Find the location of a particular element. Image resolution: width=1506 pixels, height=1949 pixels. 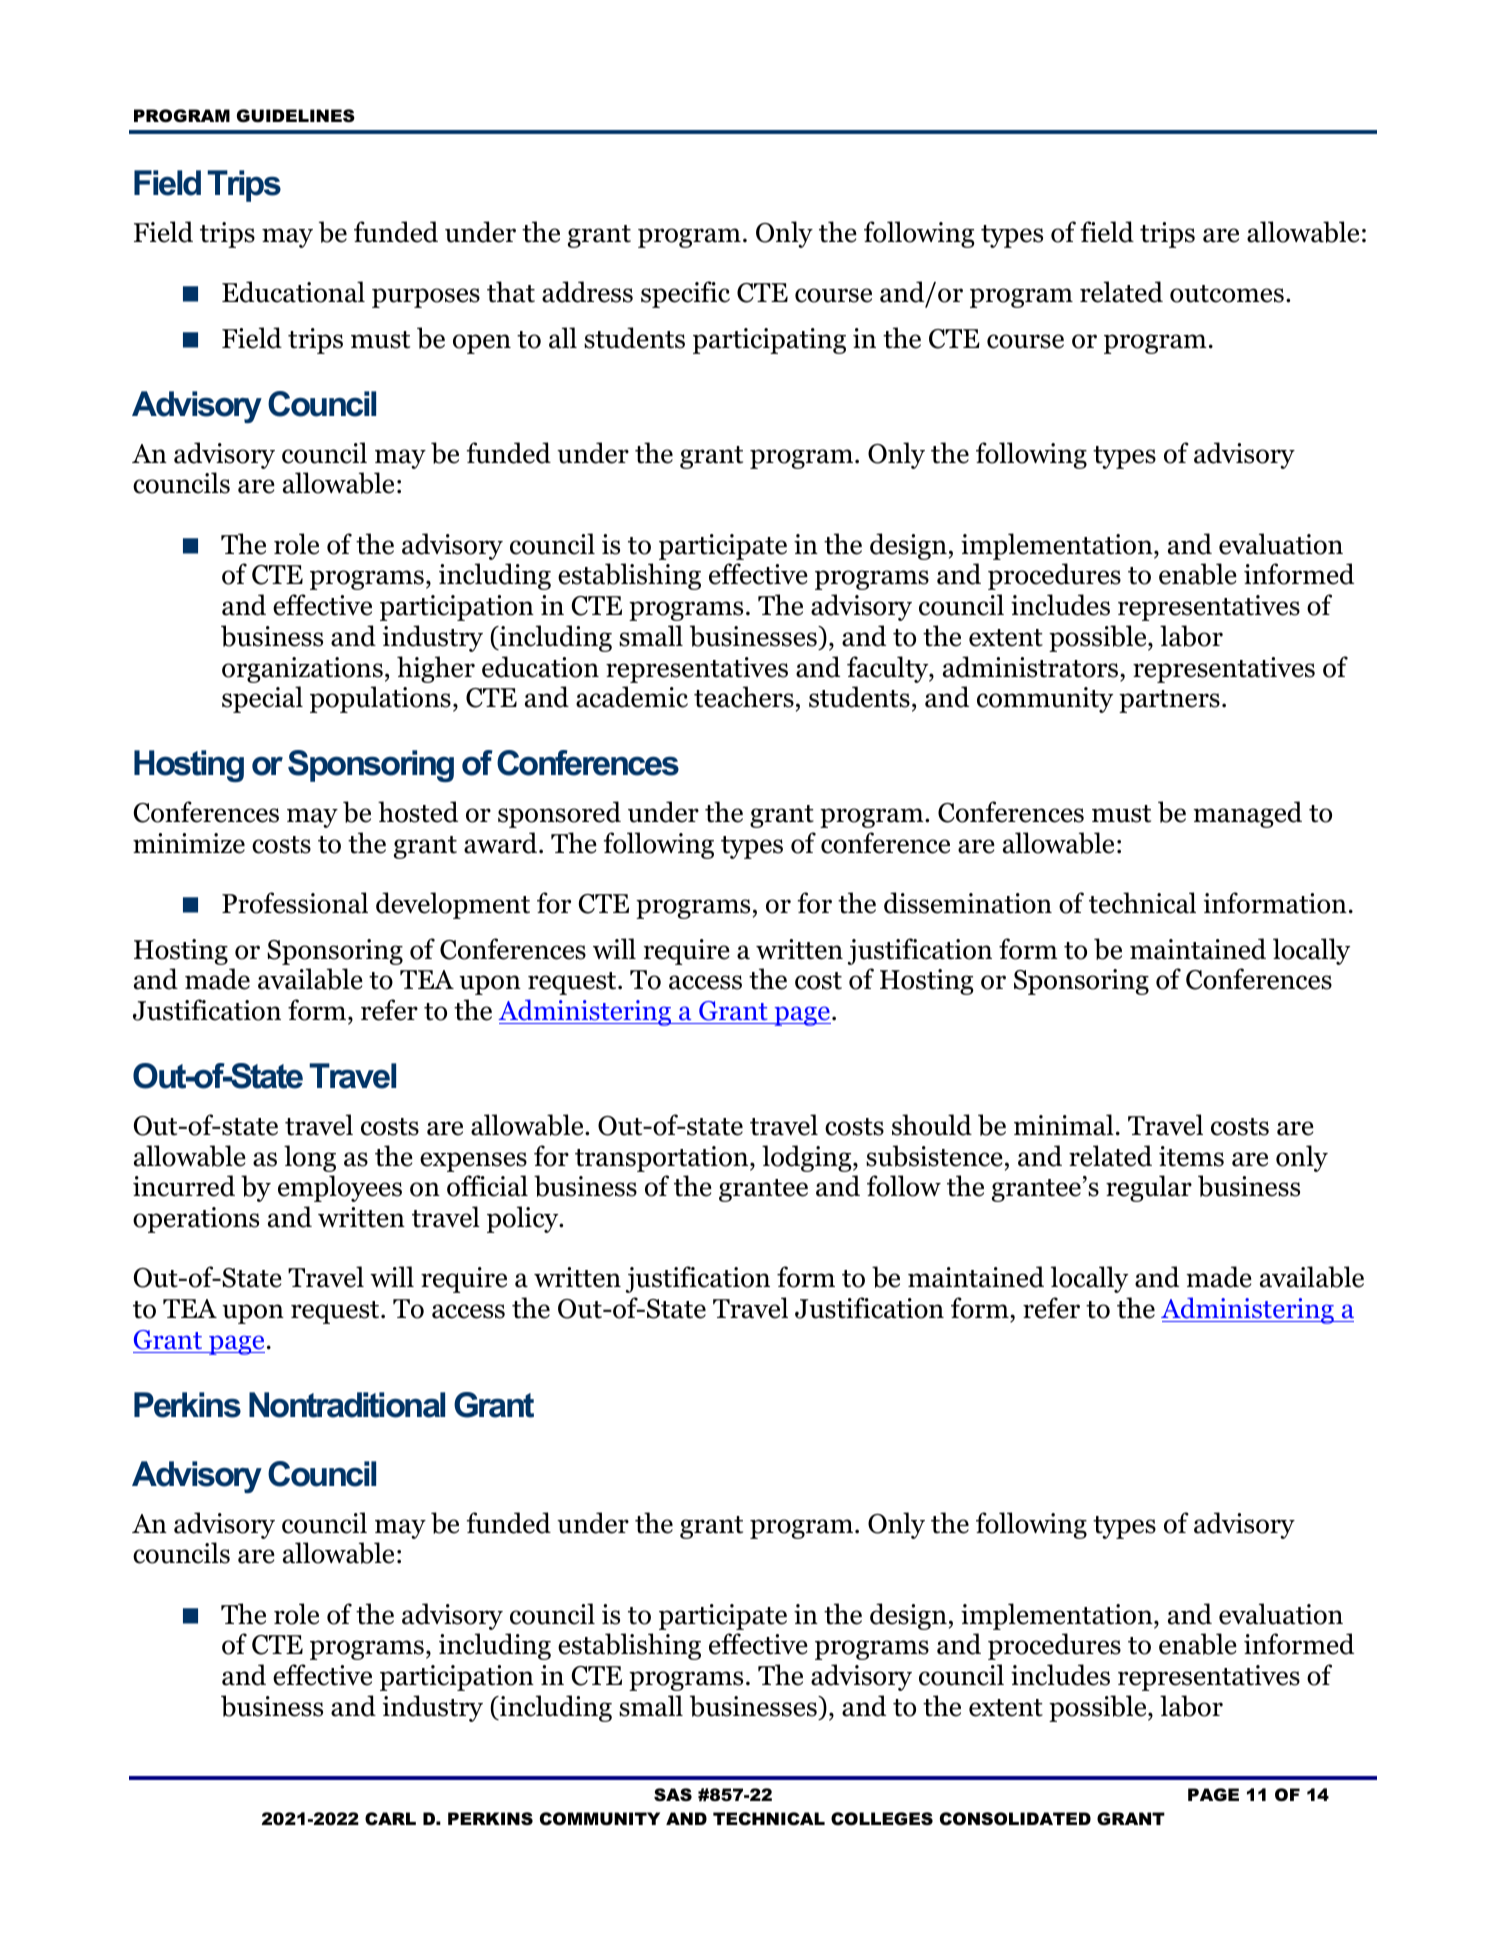

specific is located at coordinates (685, 294).
